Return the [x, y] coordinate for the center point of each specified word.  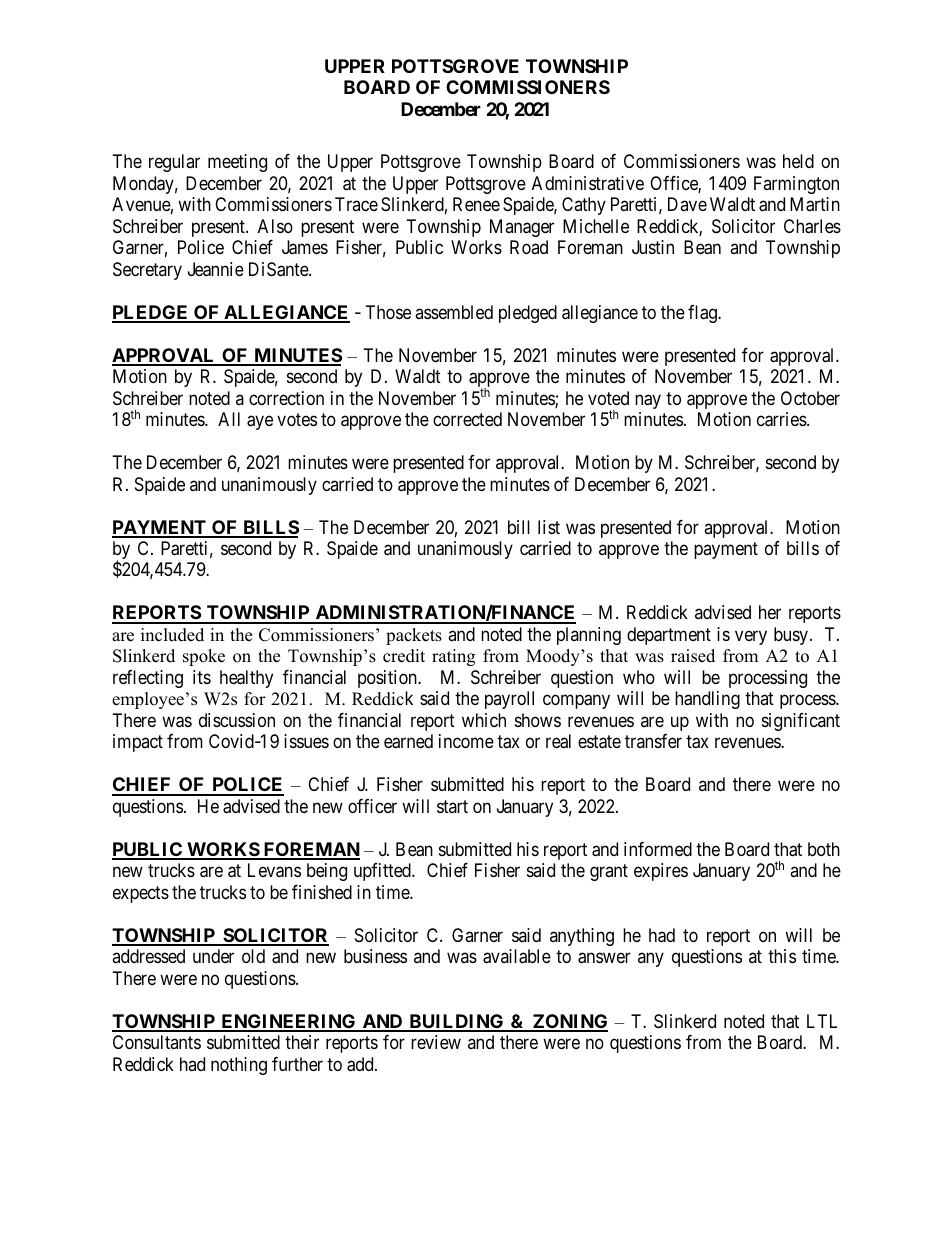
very [751, 637]
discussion [237, 720]
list [549, 527]
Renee [476, 204]
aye [260, 423]
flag [703, 314]
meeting [237, 163]
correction [286, 398]
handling [707, 700]
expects [141, 894]
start [452, 806]
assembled [454, 312]
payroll [509, 700]
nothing [239, 1066]
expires [661, 872]
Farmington [796, 185]
